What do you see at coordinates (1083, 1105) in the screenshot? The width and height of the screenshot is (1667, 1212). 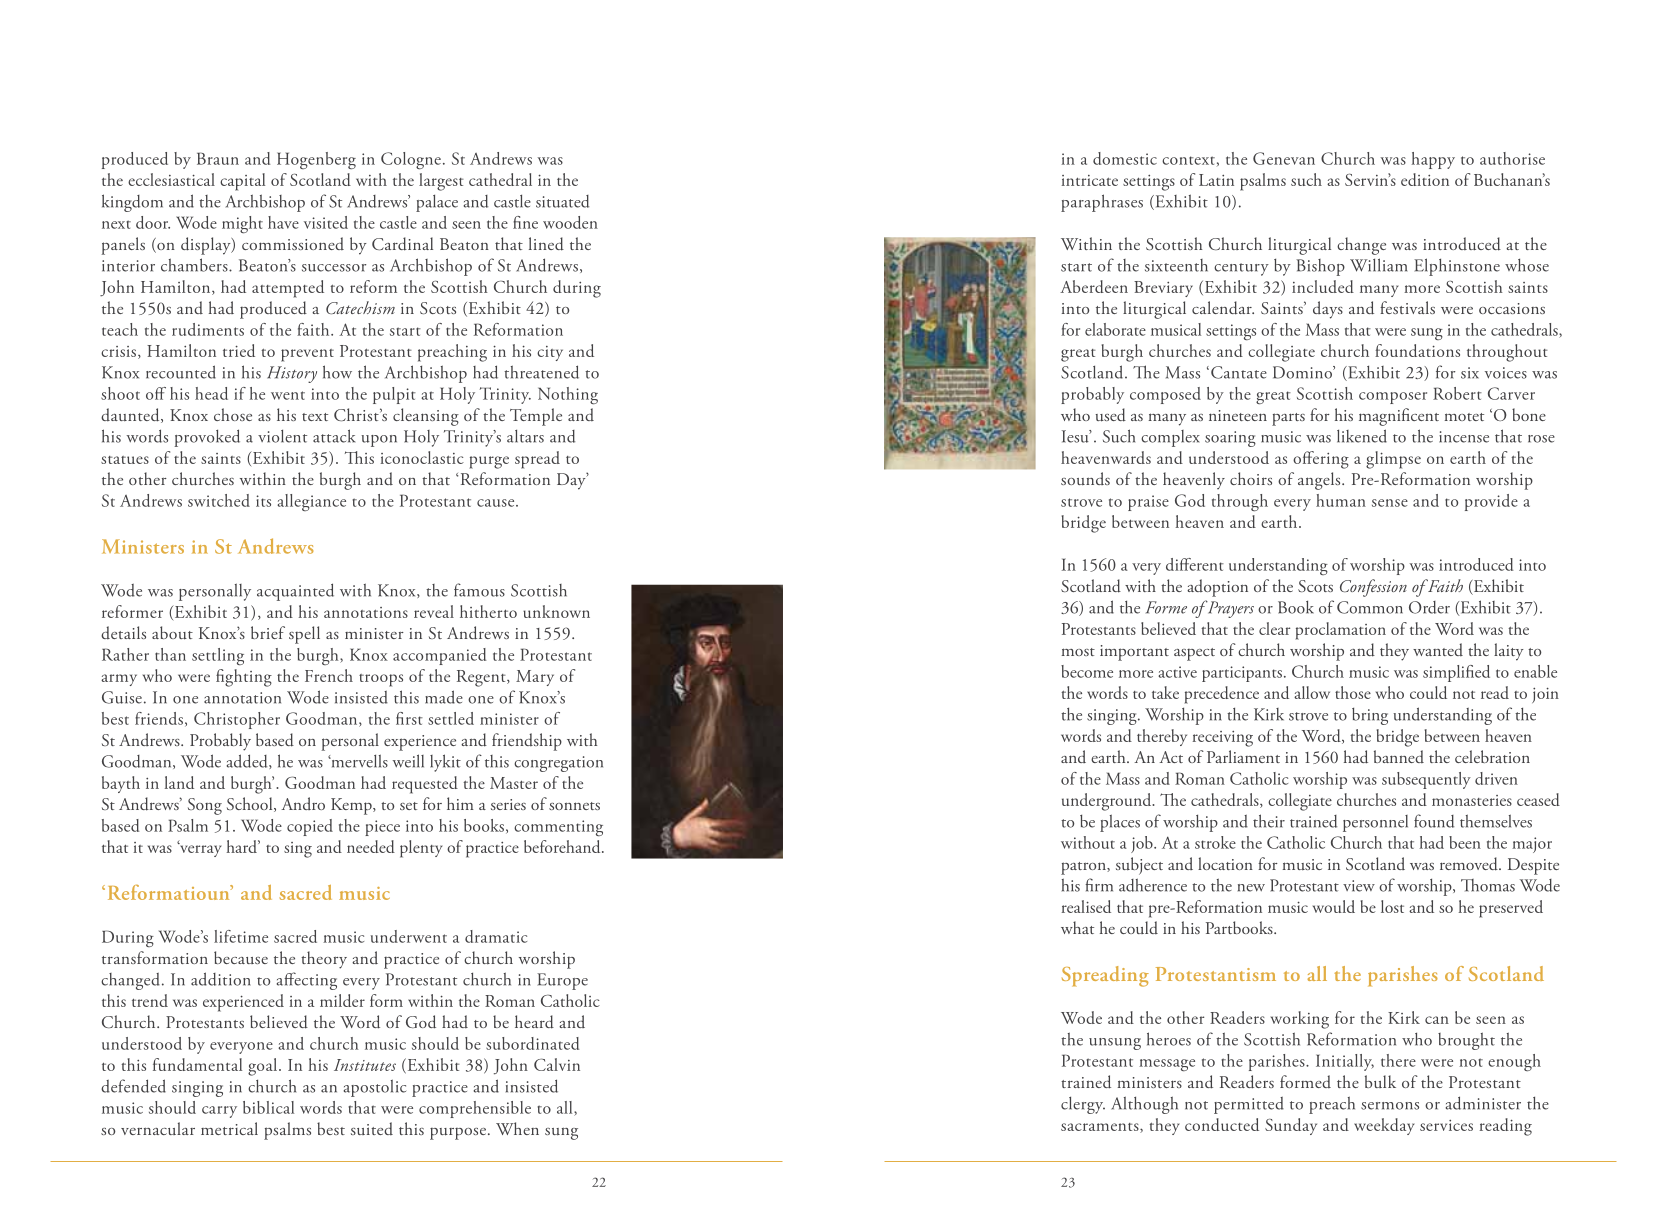 I see `clergy` at bounding box center [1083, 1105].
